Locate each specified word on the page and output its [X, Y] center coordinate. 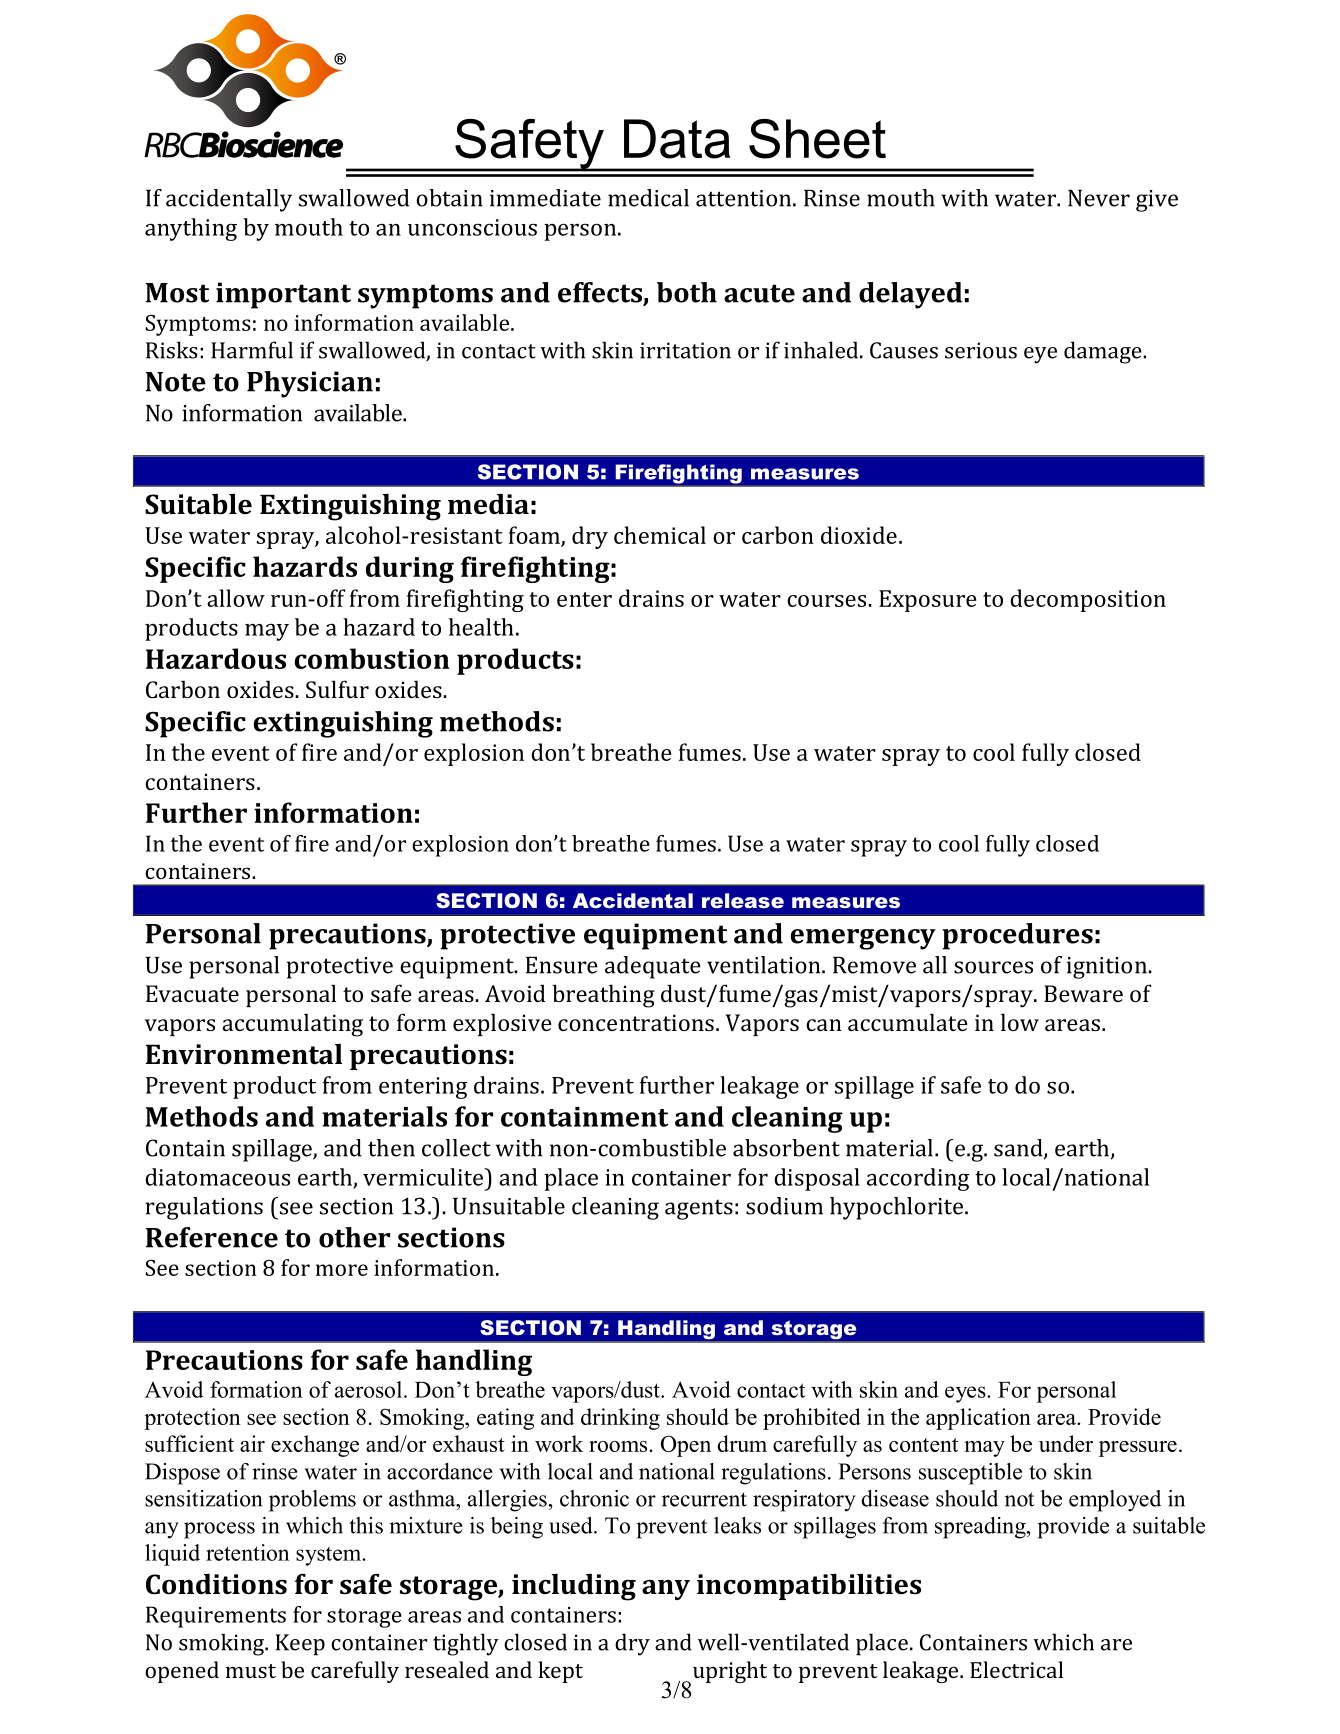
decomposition [1088, 600]
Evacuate [192, 993]
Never [1099, 198]
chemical [660, 535]
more [342, 1270]
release [743, 900]
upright [730, 1672]
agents [699, 1209]
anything [191, 229]
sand [1019, 1149]
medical [648, 198]
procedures [1017, 936]
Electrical [1016, 1669]
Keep [300, 1645]
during [410, 569]
